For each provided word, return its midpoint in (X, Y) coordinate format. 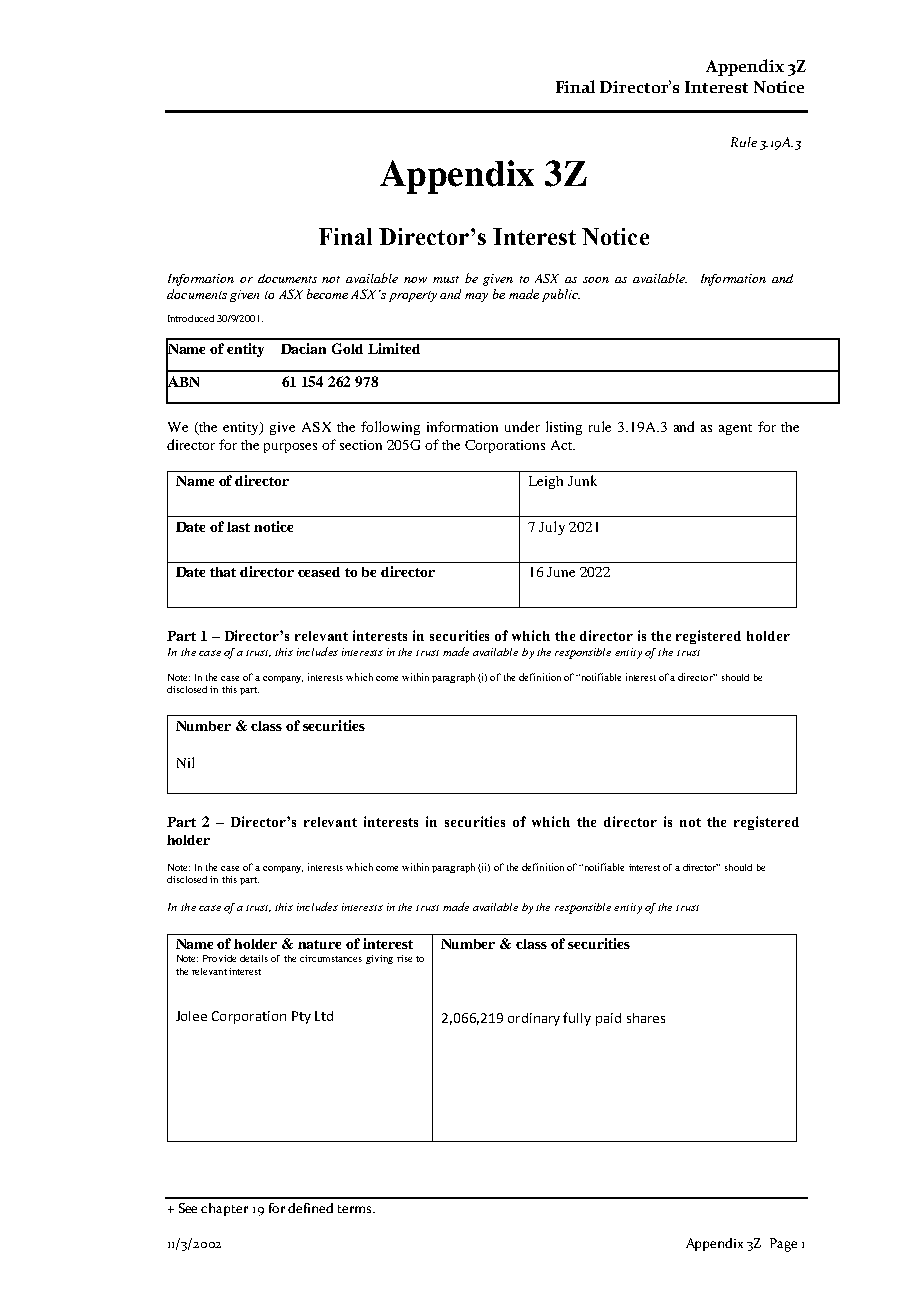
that (223, 572)
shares (646, 1018)
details (254, 958)
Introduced (191, 318)
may (476, 297)
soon (596, 280)
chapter (224, 1209)
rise (404, 958)
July (552, 528)
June (561, 572)
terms (356, 1209)
